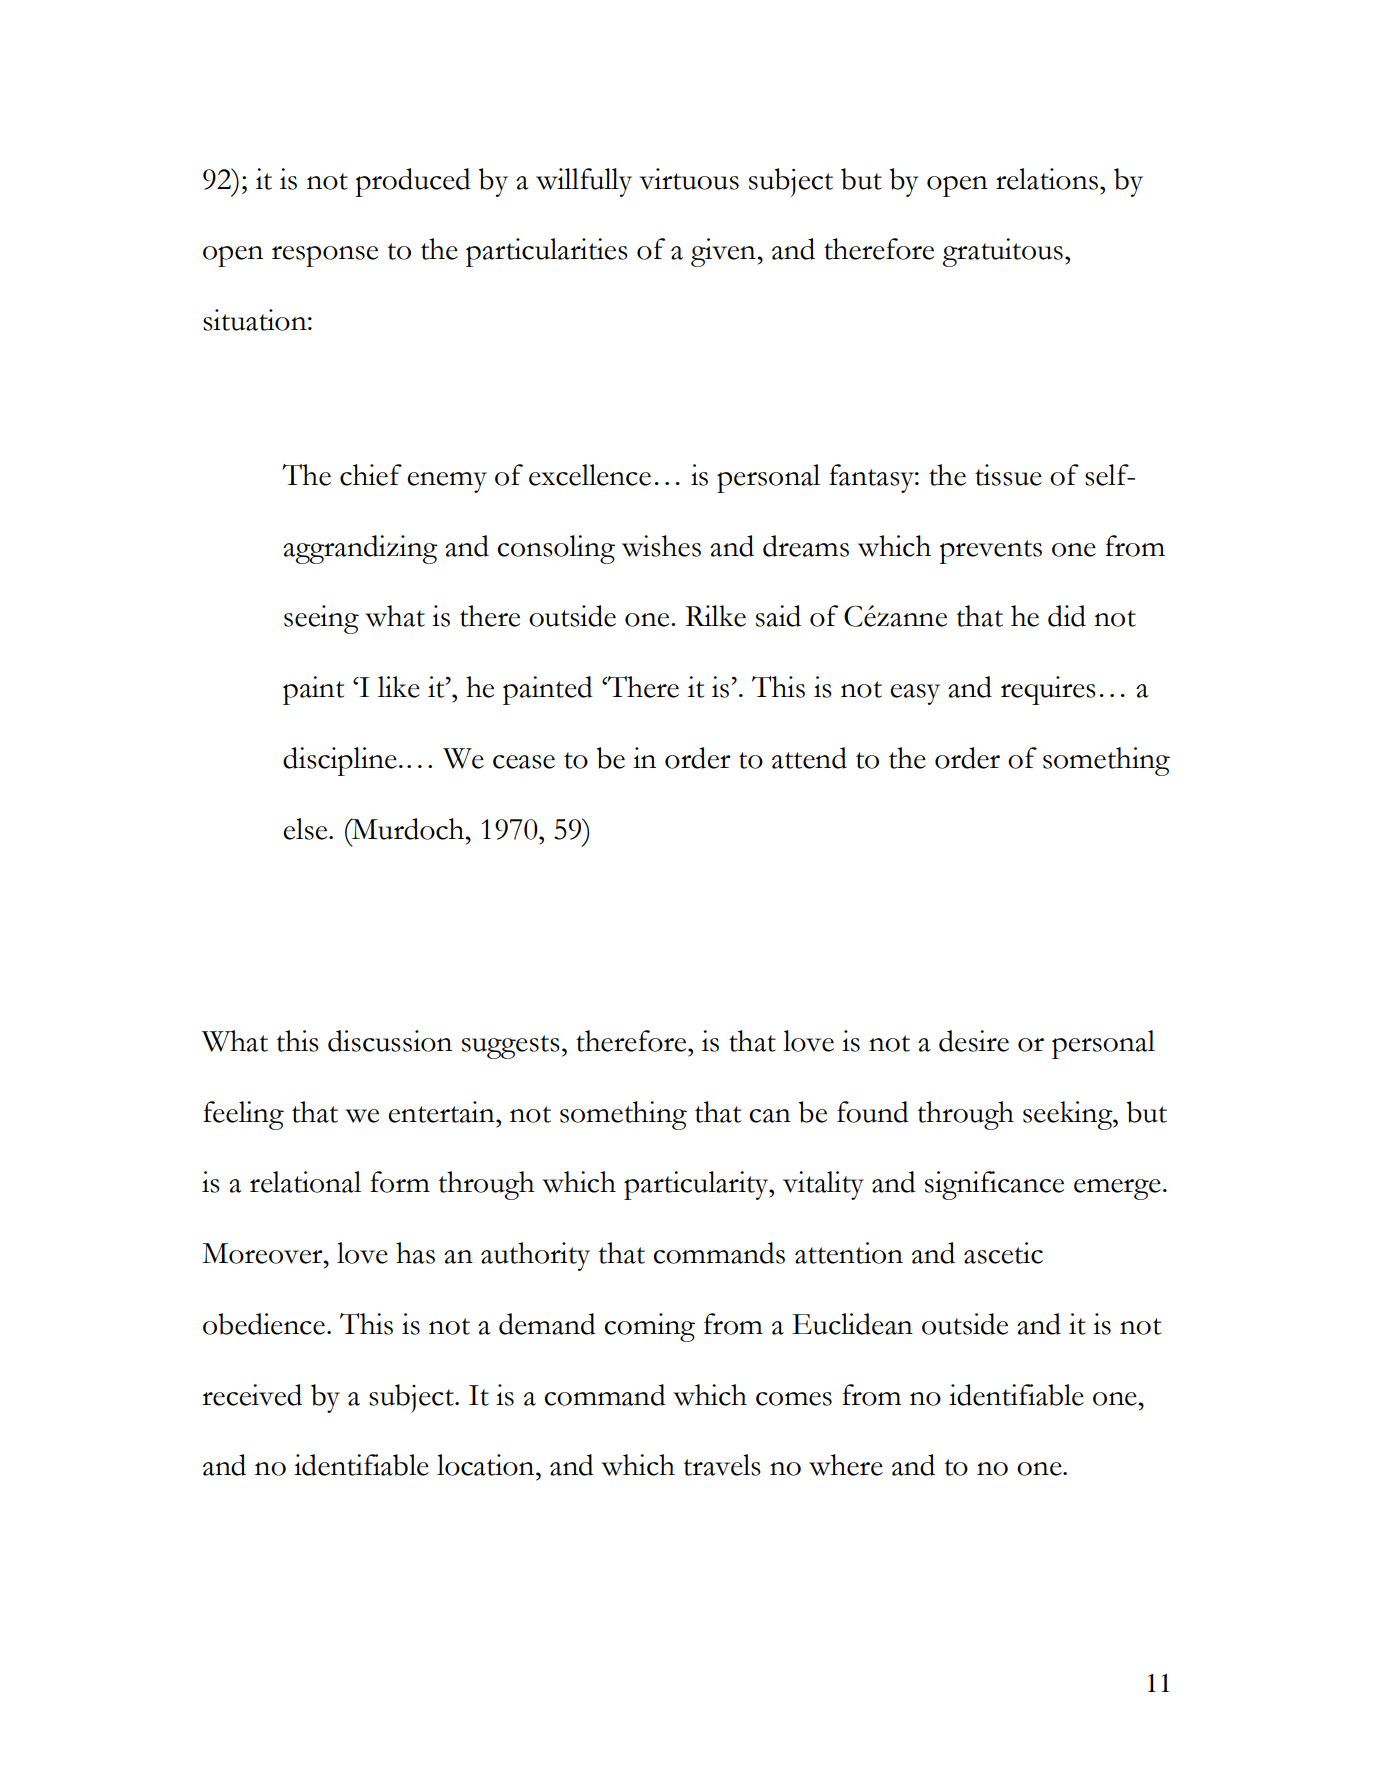 The height and width of the page is (1778, 1374). What do you see at coordinates (305, 1182) in the page?
I see `relational` at bounding box center [305, 1182].
